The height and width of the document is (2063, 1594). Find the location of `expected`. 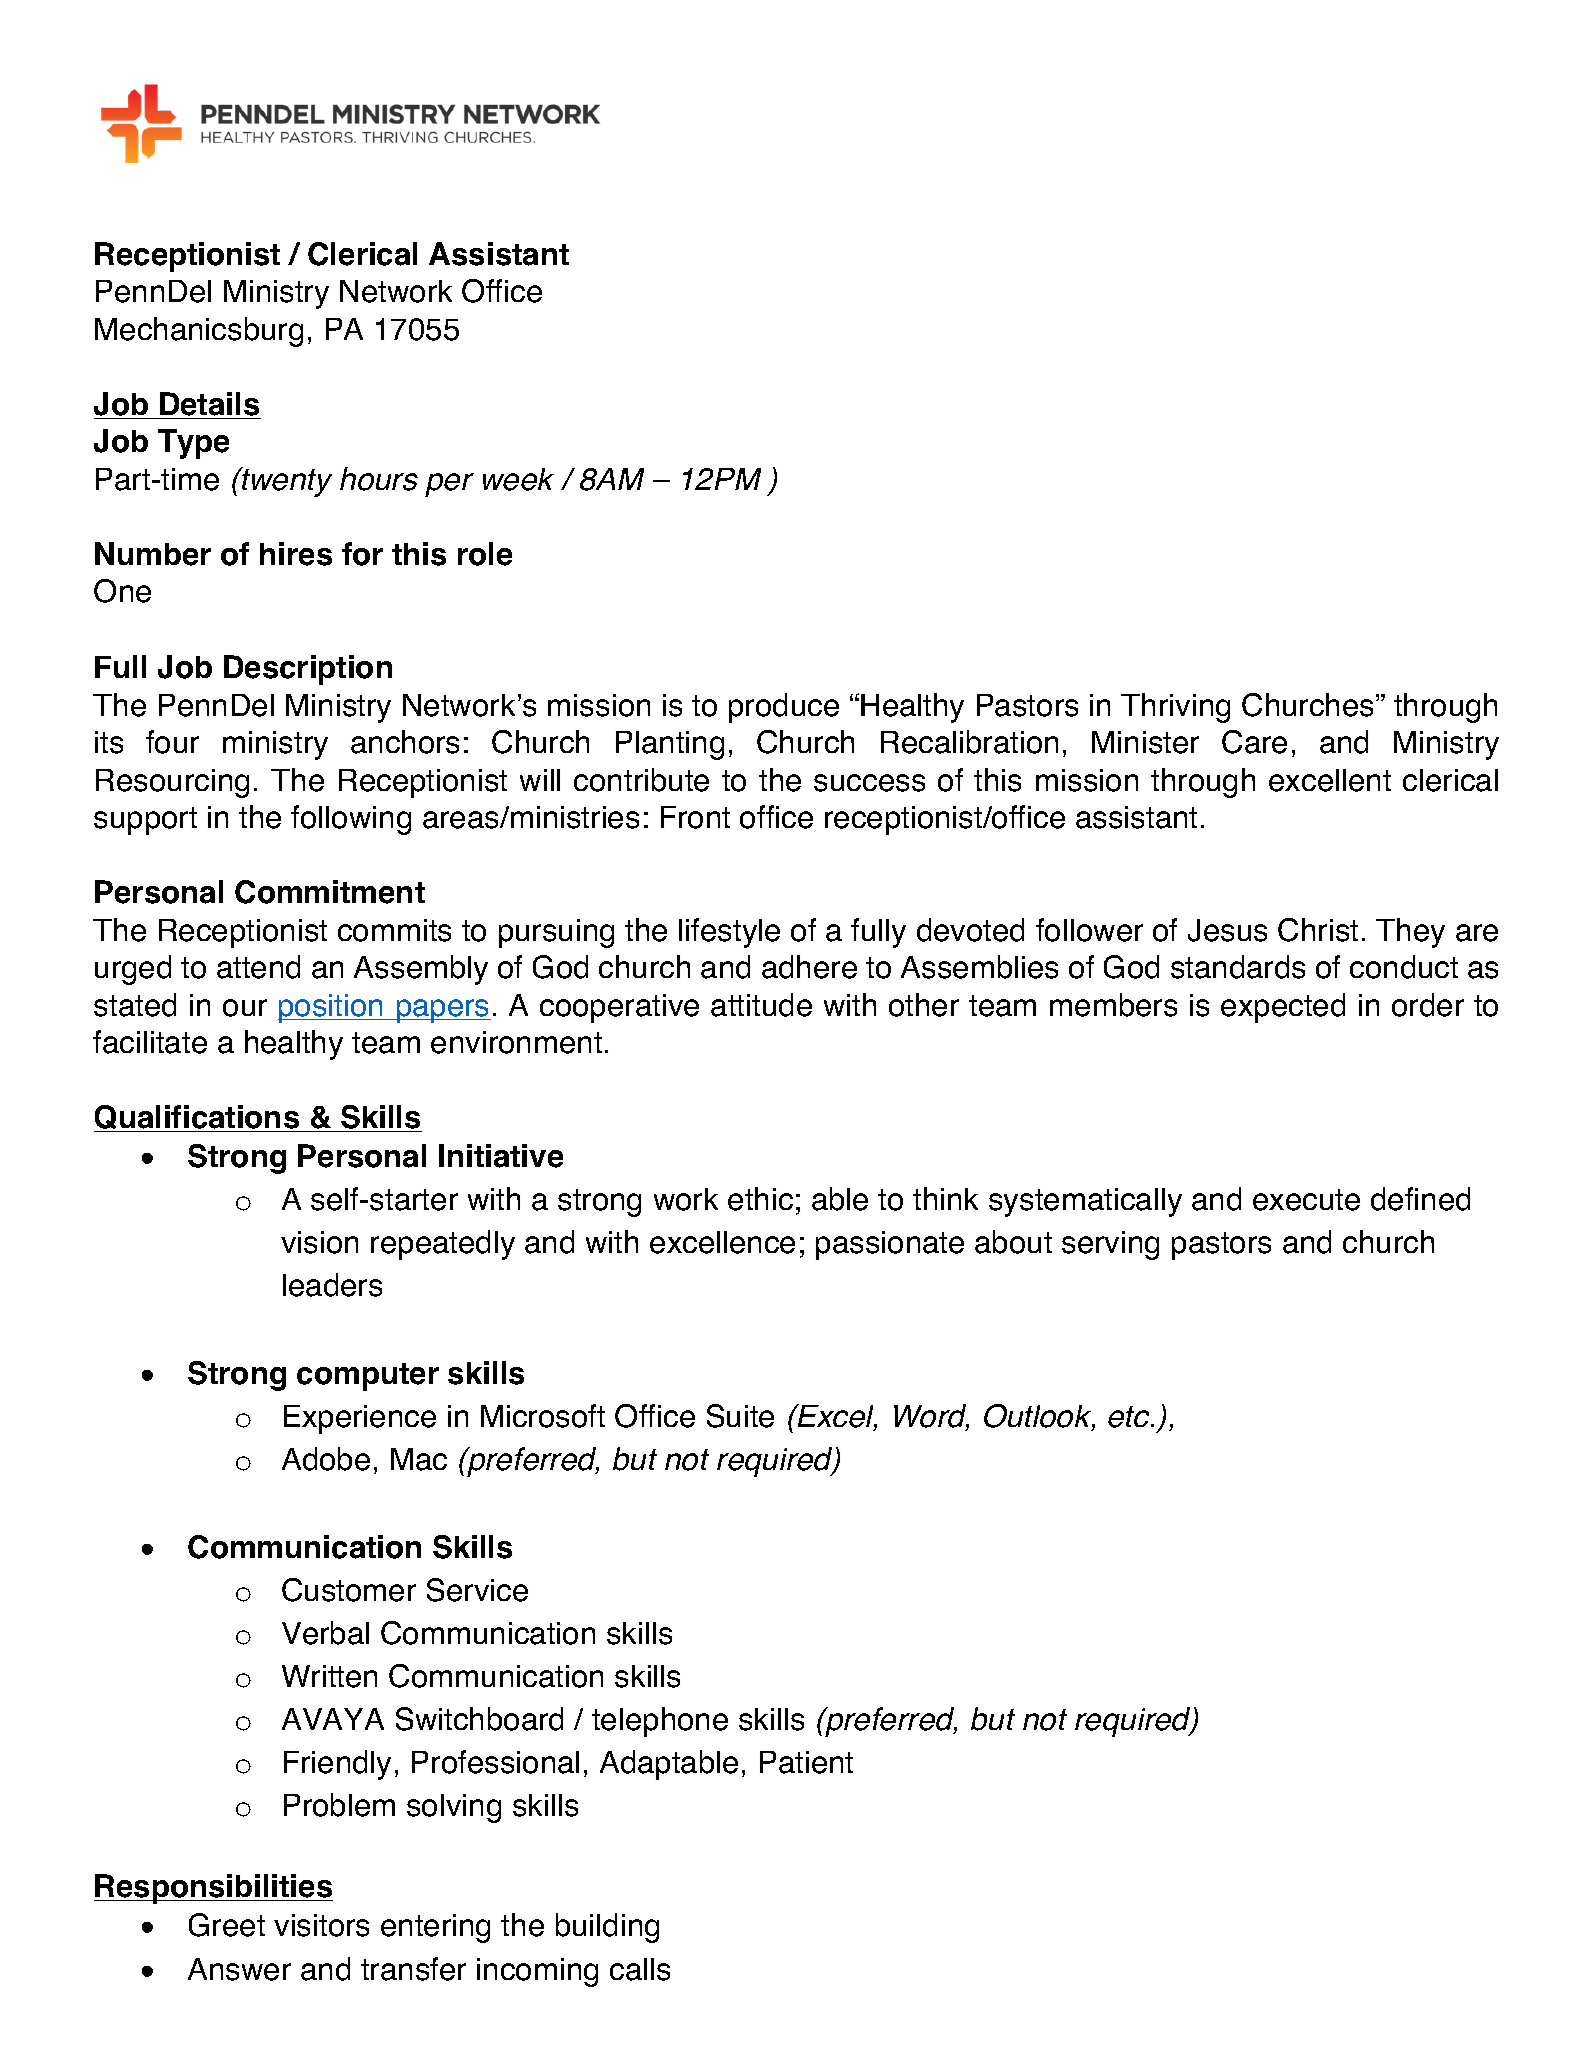

expected is located at coordinates (1283, 1008).
